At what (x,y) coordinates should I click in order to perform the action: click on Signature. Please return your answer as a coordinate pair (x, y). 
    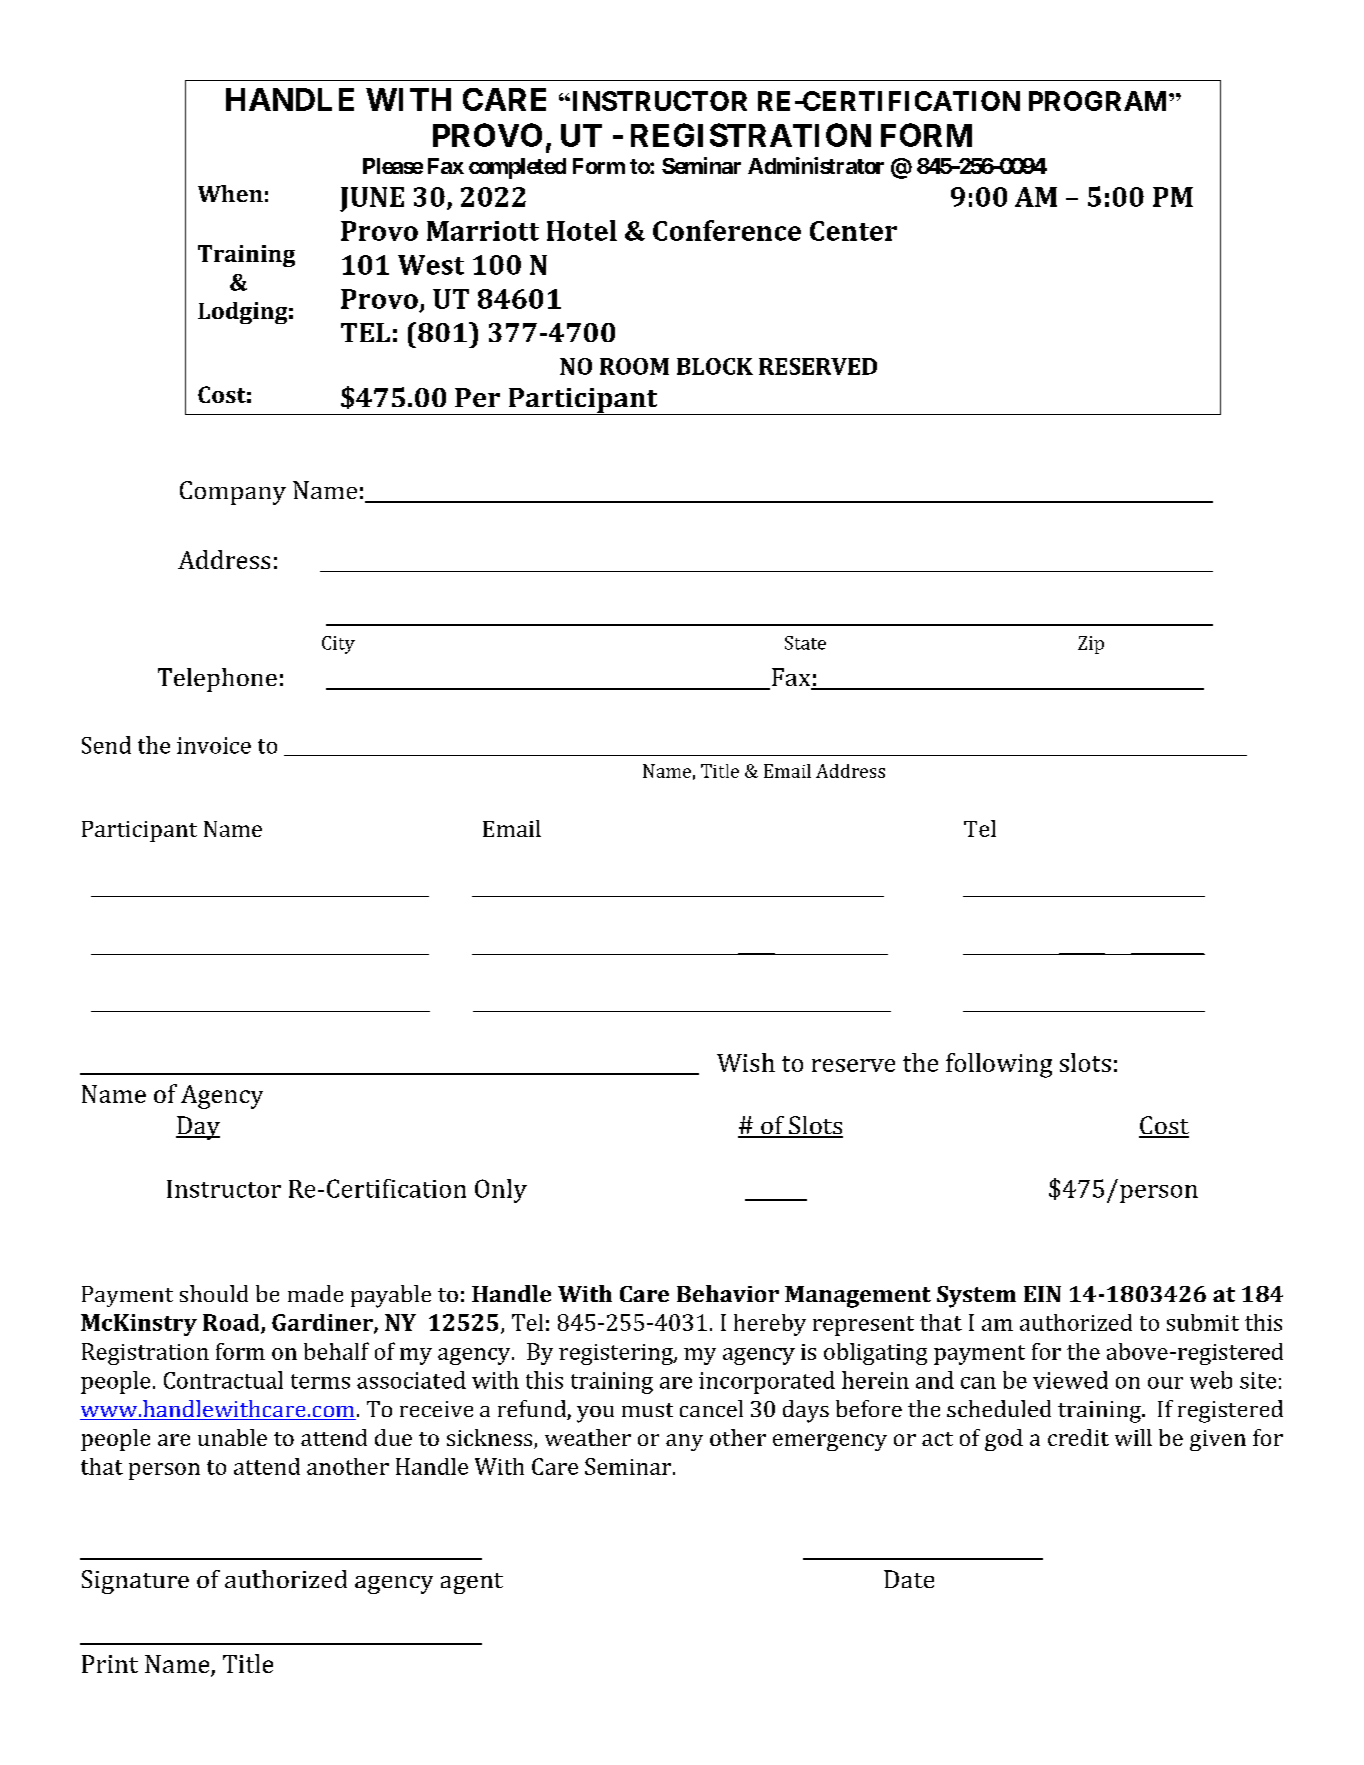
    Looking at the image, I should click on (135, 1582).
